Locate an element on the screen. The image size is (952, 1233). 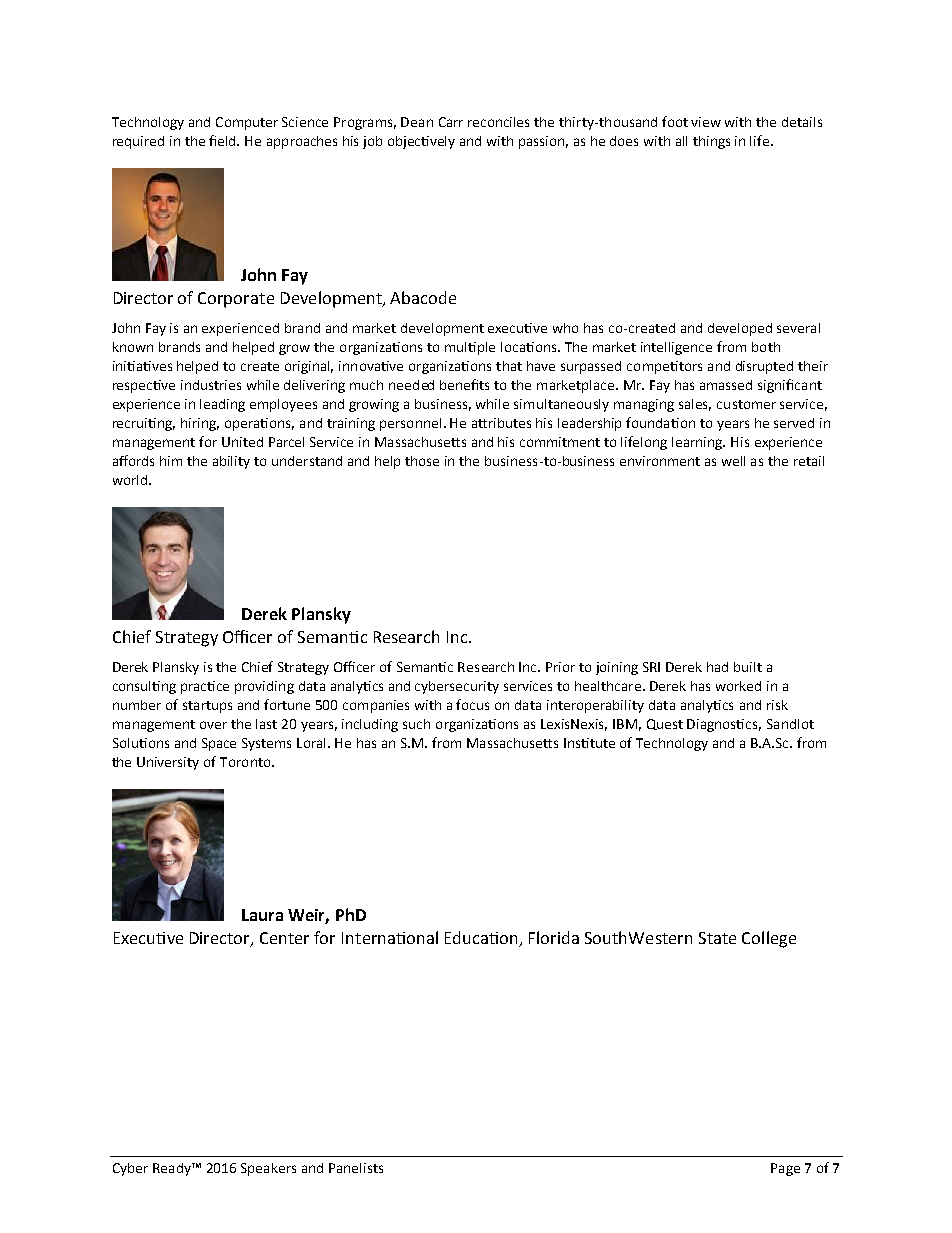
Education is located at coordinates (481, 937).
